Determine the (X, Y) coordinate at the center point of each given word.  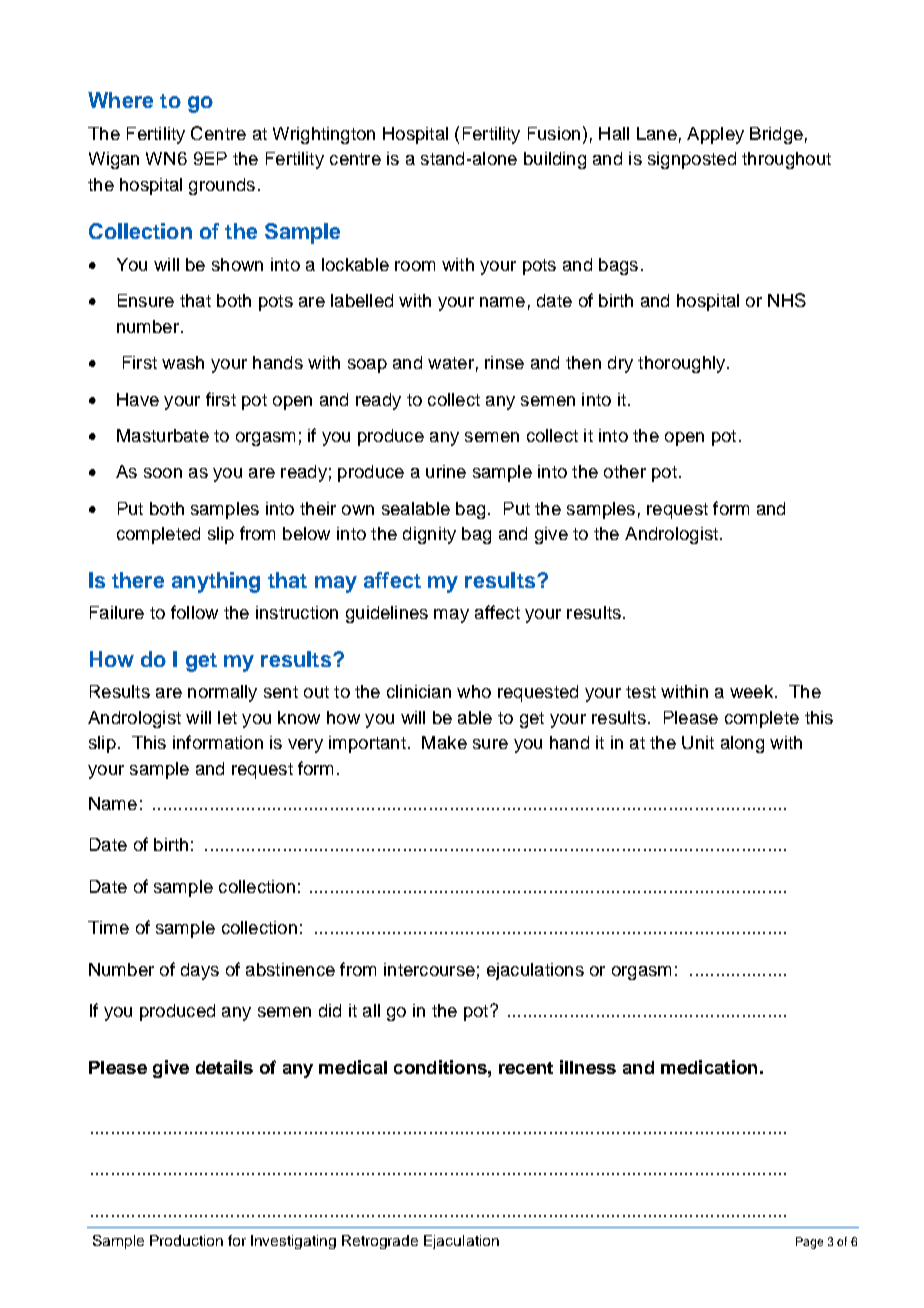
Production (186, 1240)
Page (809, 1243)
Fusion (554, 133)
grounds (222, 186)
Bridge (776, 135)
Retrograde (380, 1242)
